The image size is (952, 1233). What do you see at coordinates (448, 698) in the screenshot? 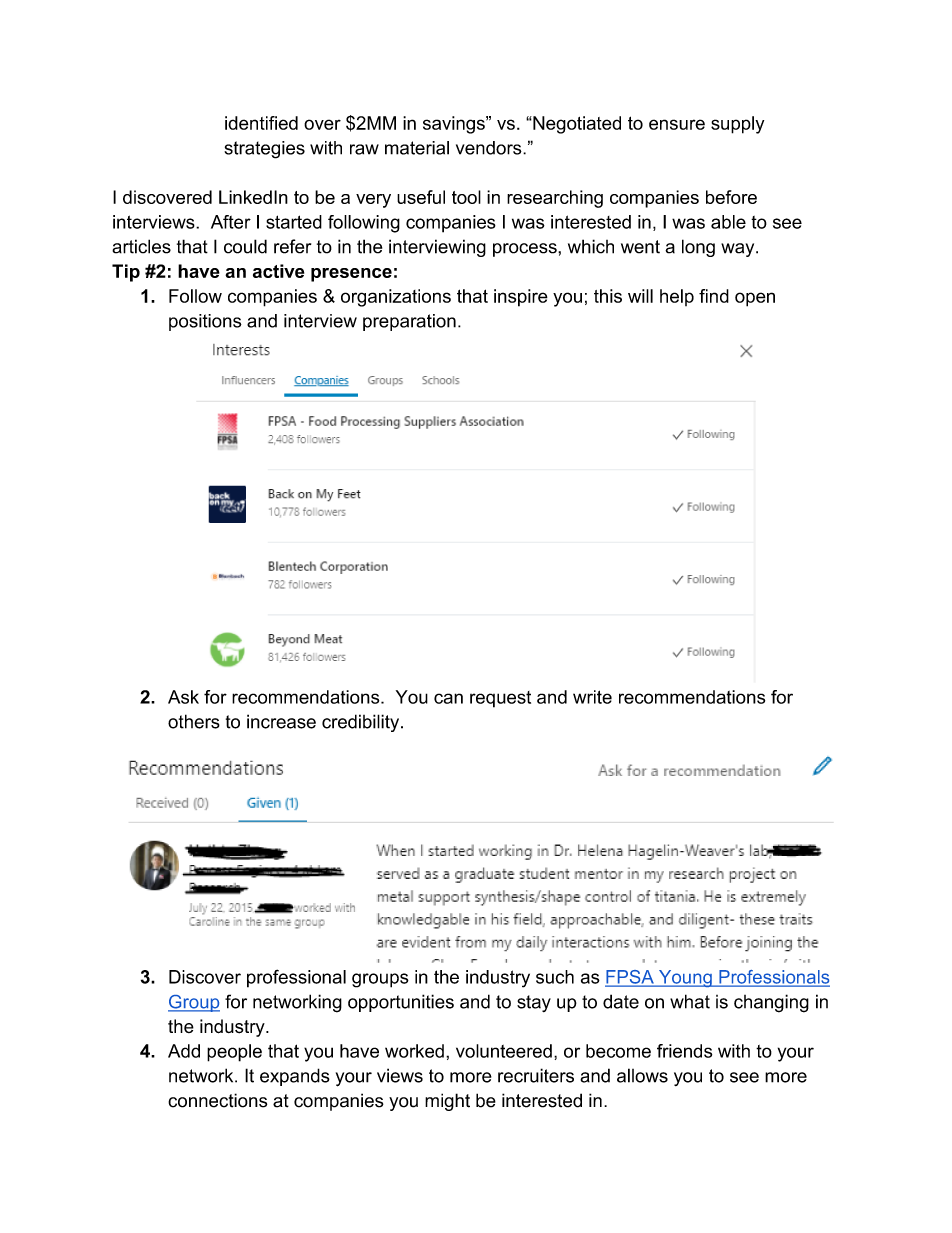
I see `can` at bounding box center [448, 698].
